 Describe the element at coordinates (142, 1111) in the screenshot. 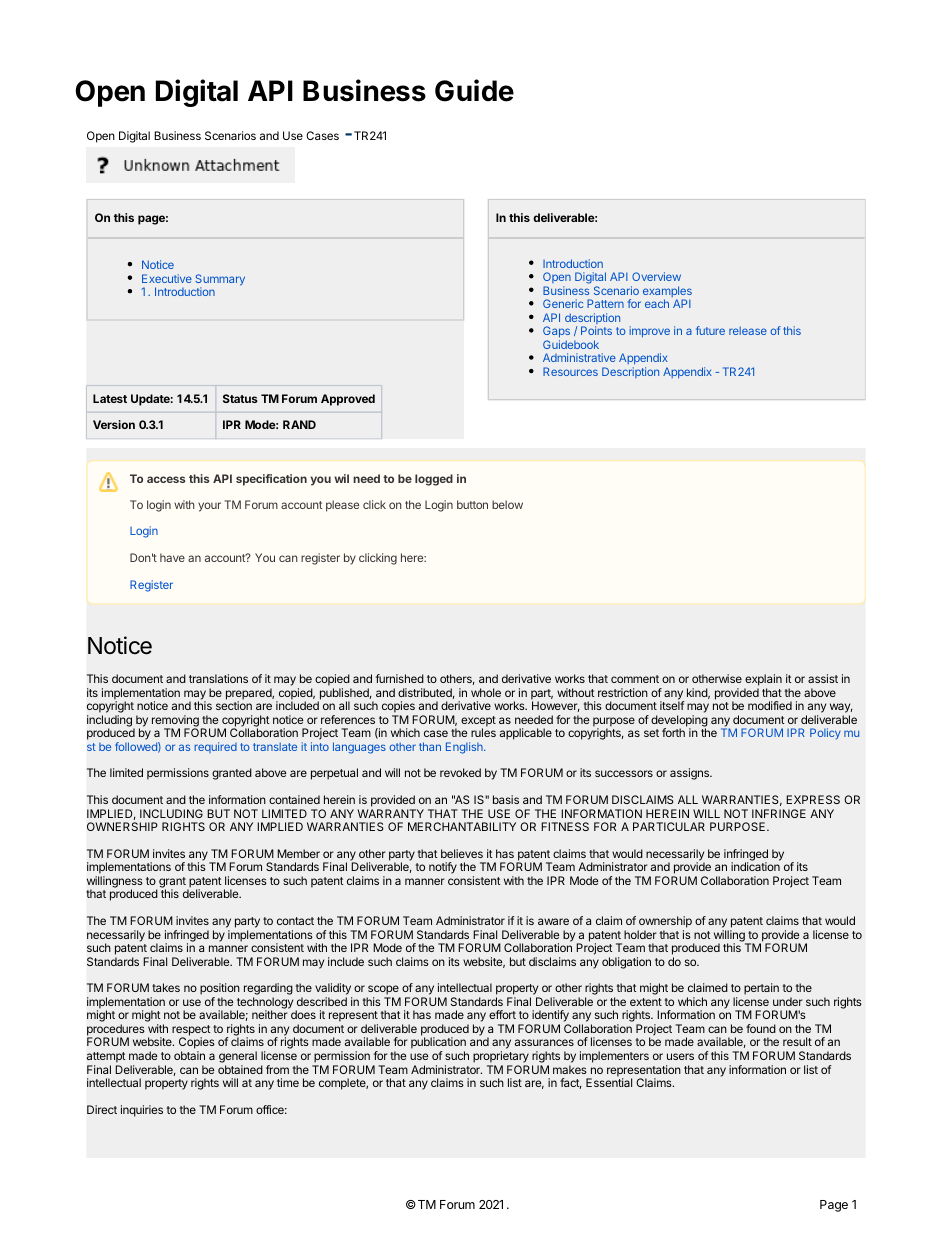

I see `inquiries` at that location.
